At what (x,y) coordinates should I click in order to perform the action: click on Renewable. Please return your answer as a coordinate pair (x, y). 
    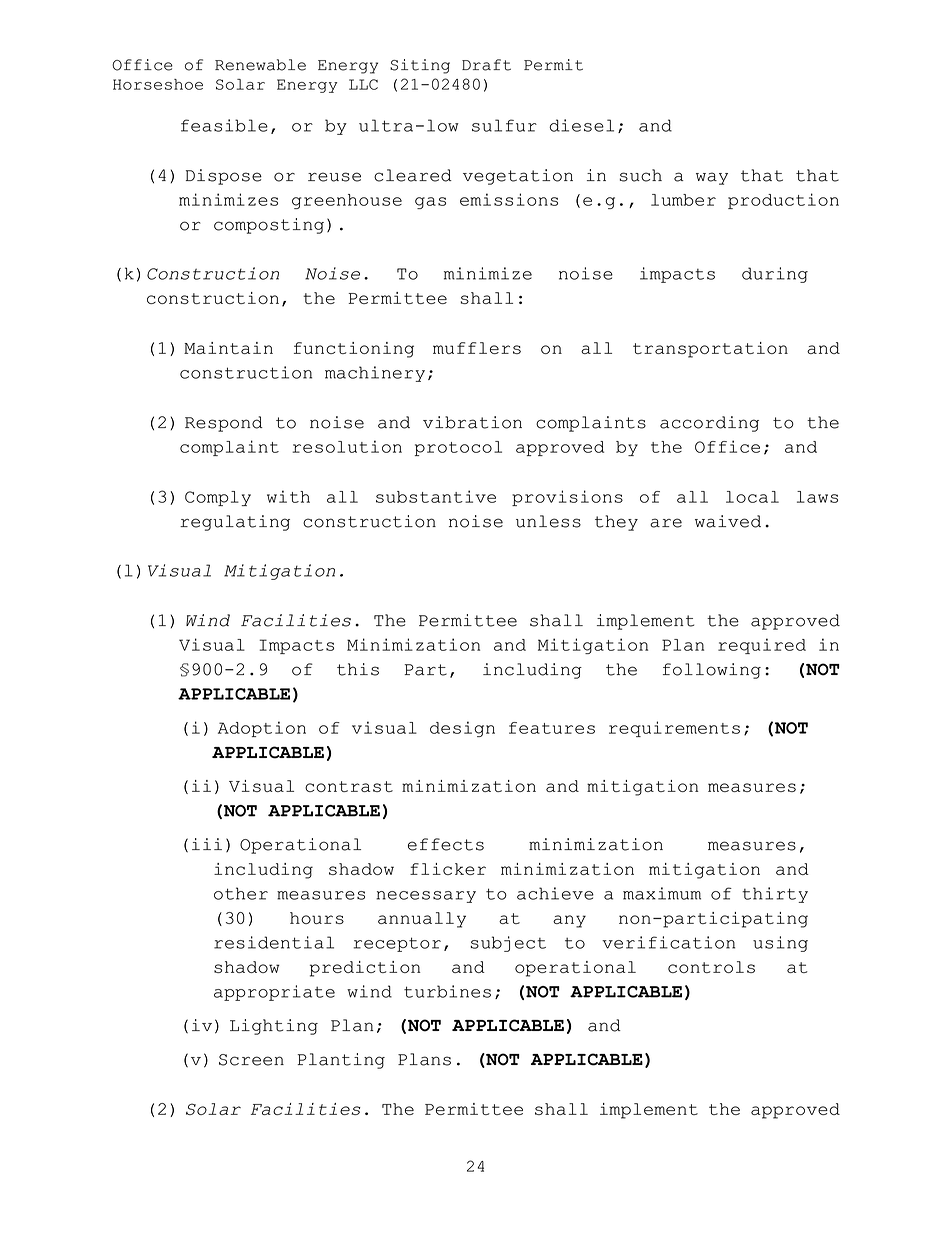
    Looking at the image, I should click on (260, 65).
